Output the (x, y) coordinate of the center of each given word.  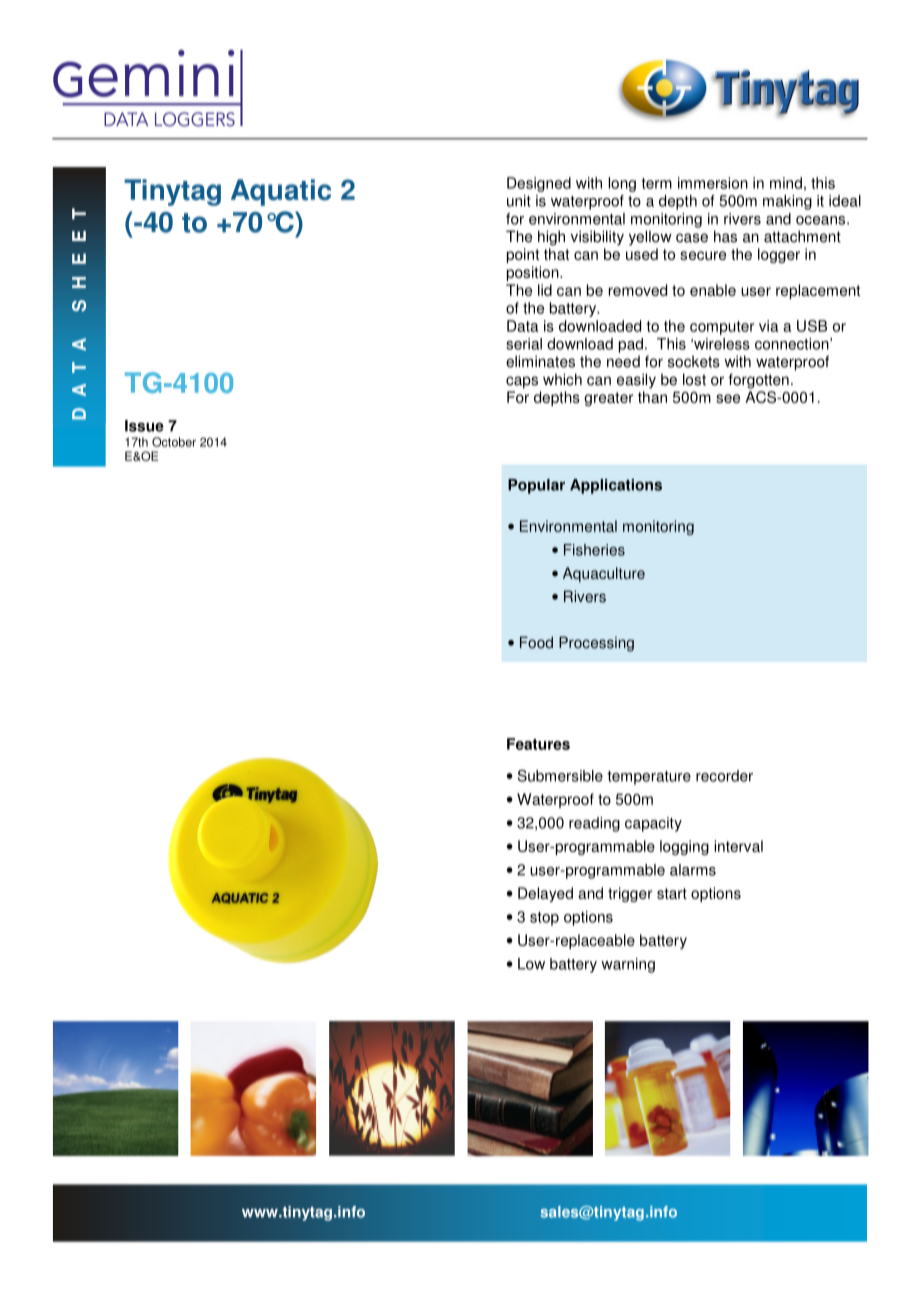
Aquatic (281, 192)
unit (519, 201)
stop (544, 919)
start (672, 893)
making (787, 202)
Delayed (545, 894)
